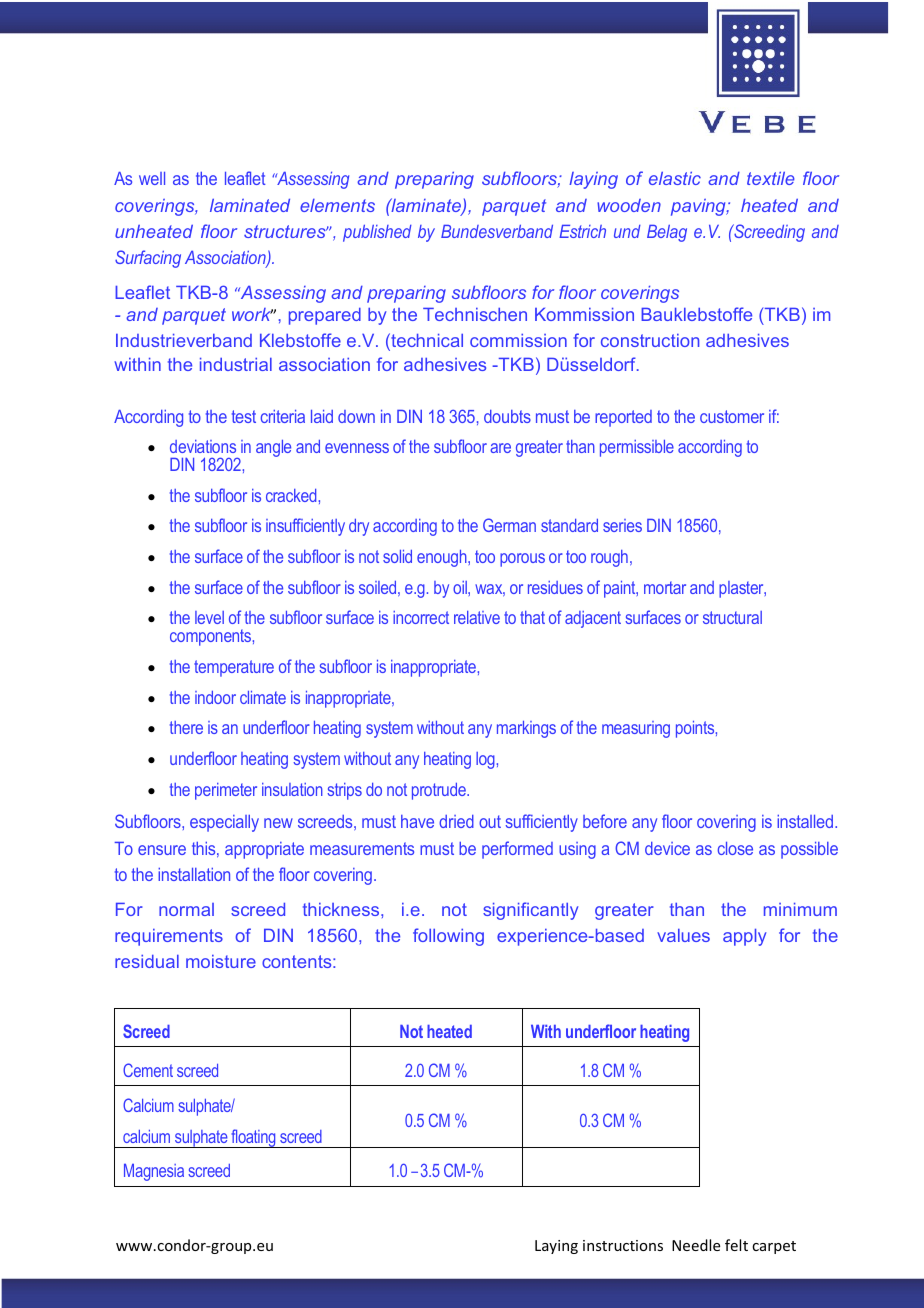 The image size is (924, 1308). I want to click on Magnesia, so click(154, 1172).
